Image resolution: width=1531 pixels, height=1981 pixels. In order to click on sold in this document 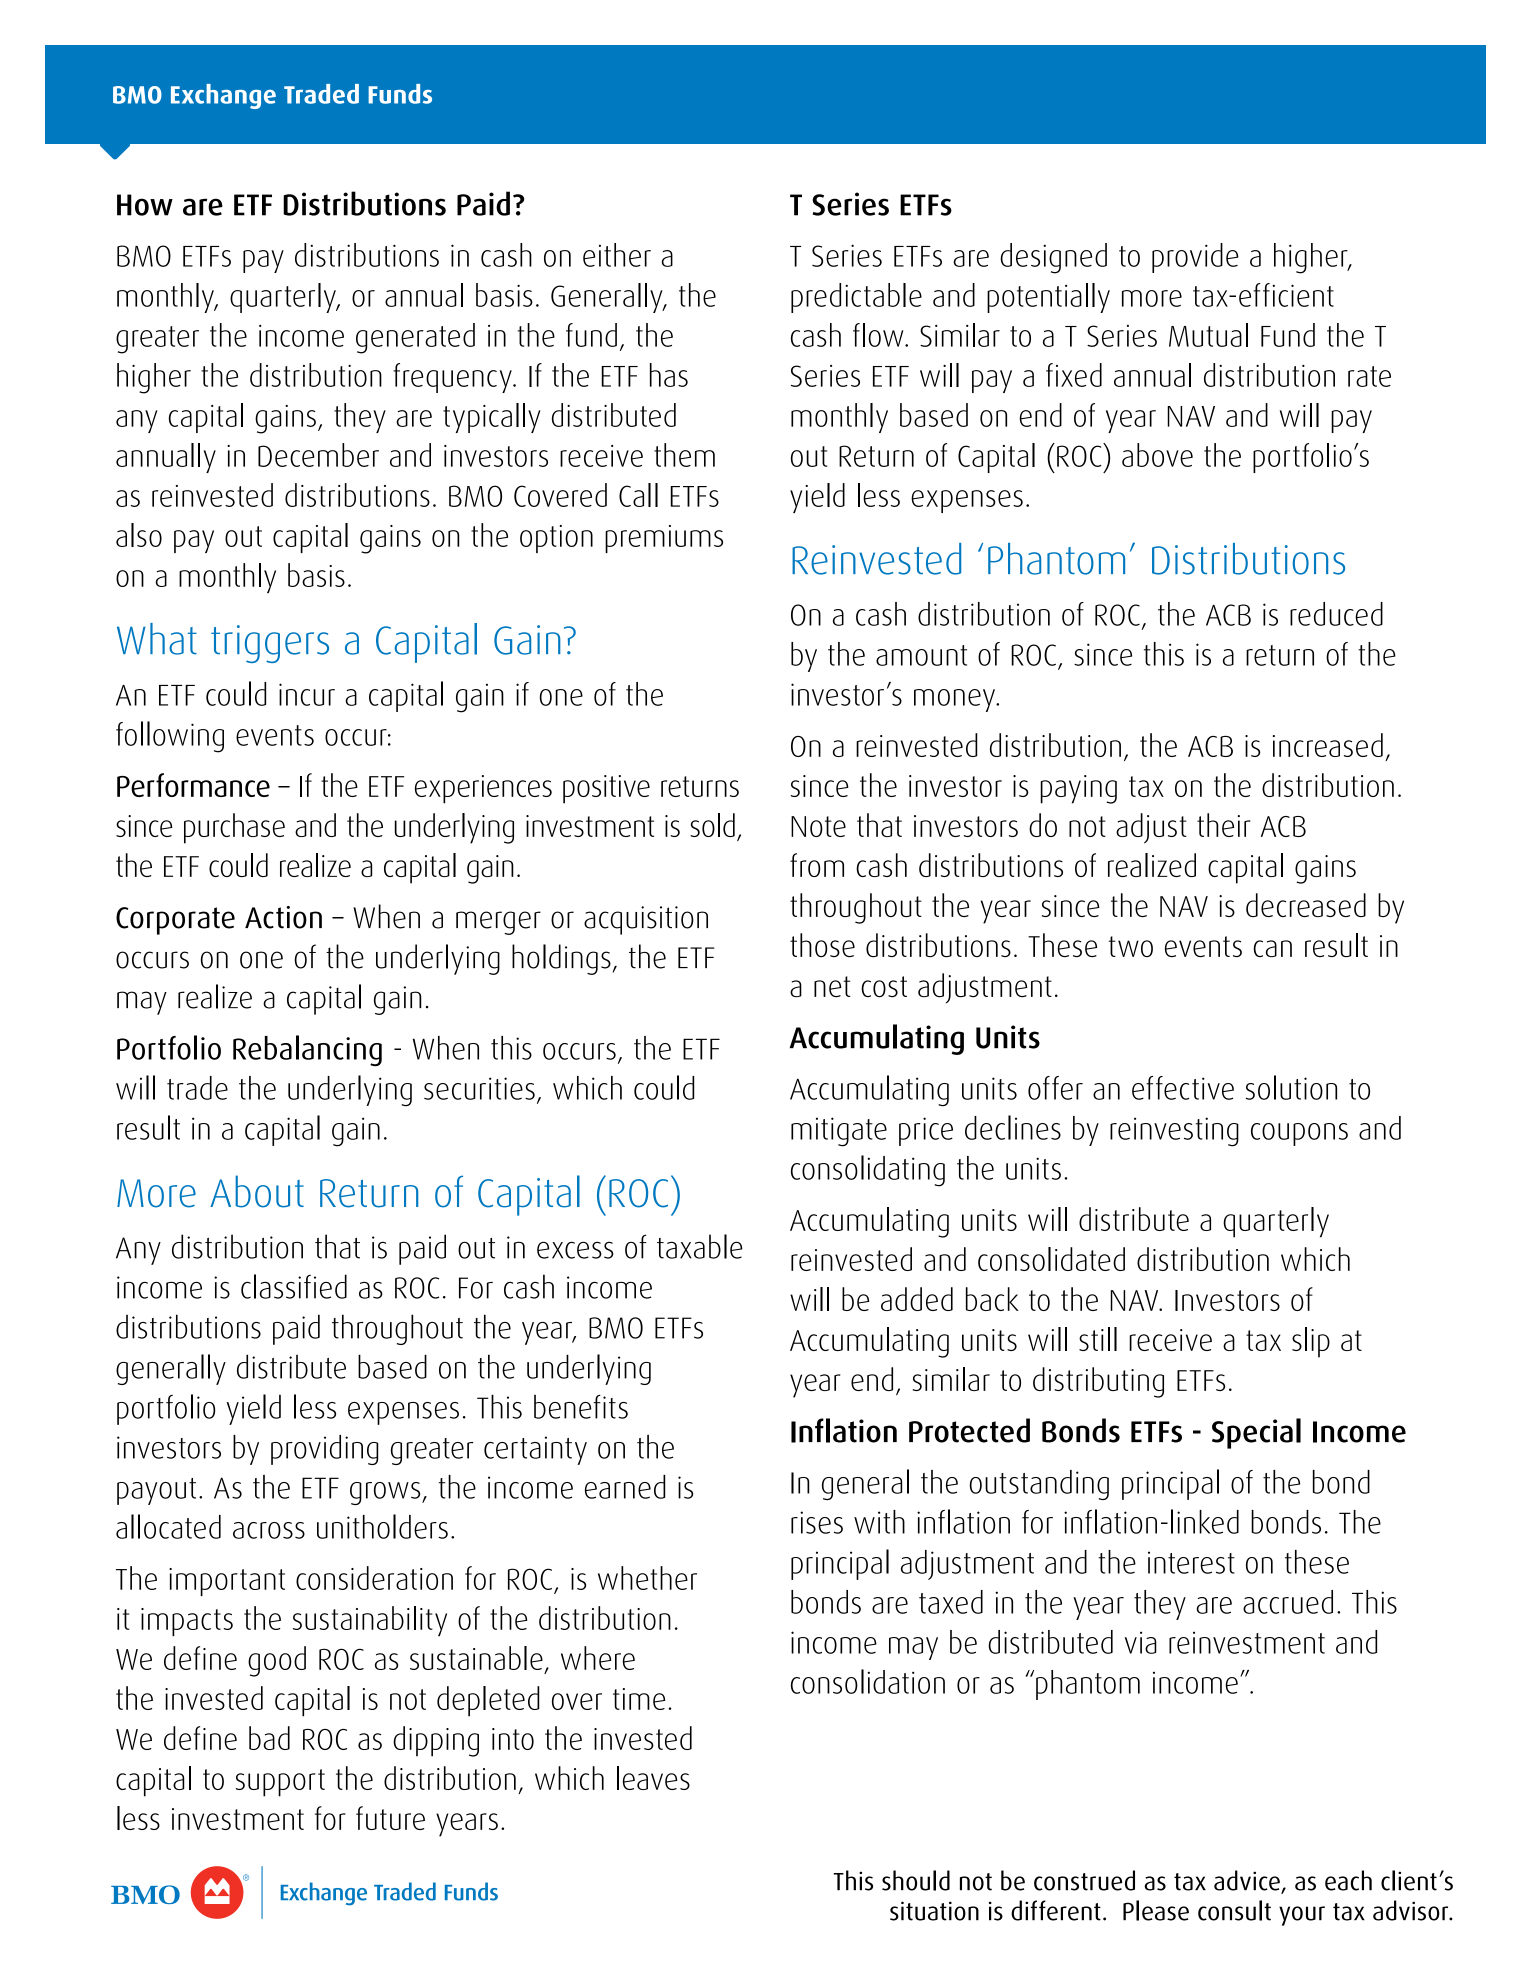, I will do `click(712, 825)`.
